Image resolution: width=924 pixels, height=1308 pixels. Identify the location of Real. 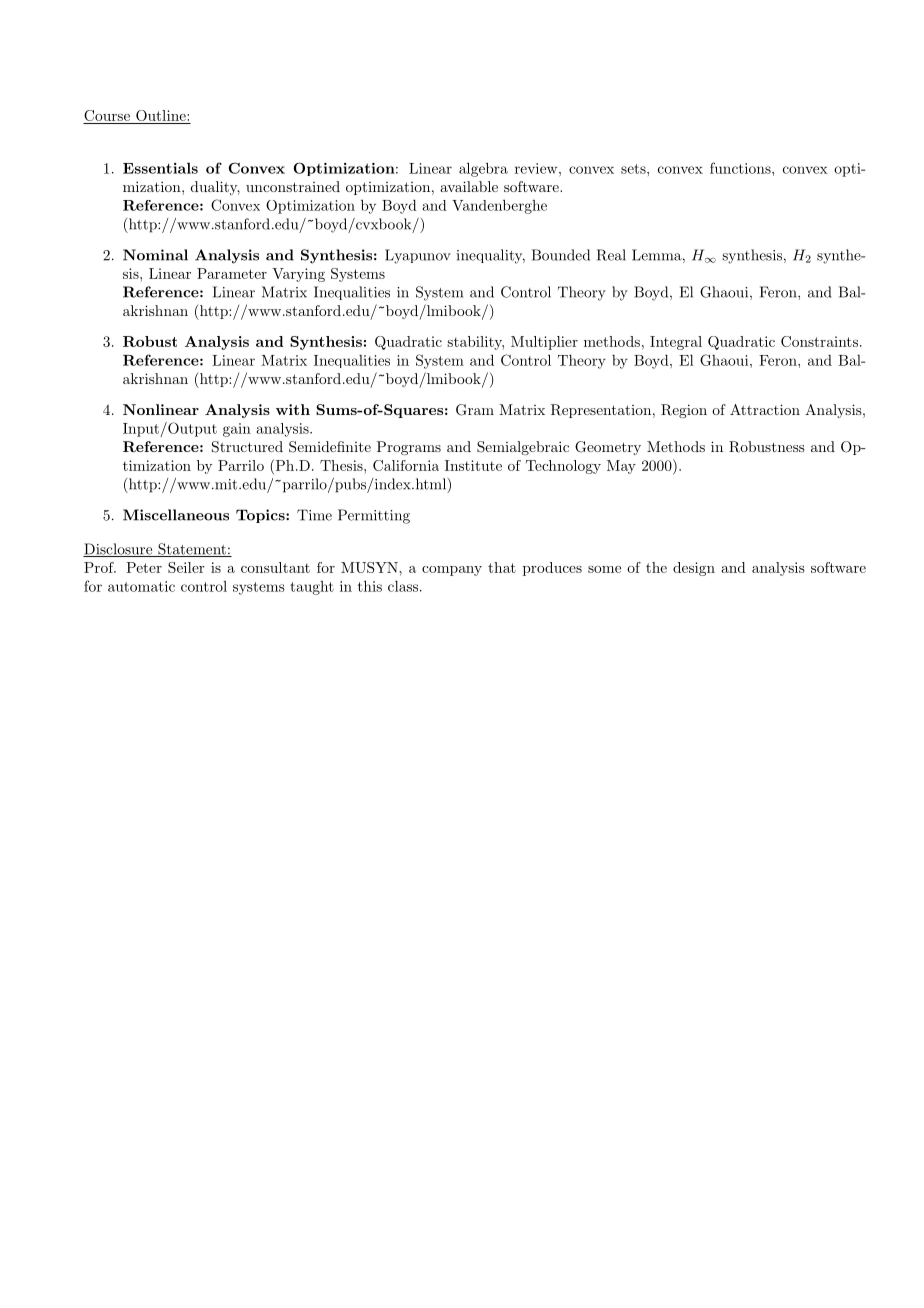
(611, 255).
